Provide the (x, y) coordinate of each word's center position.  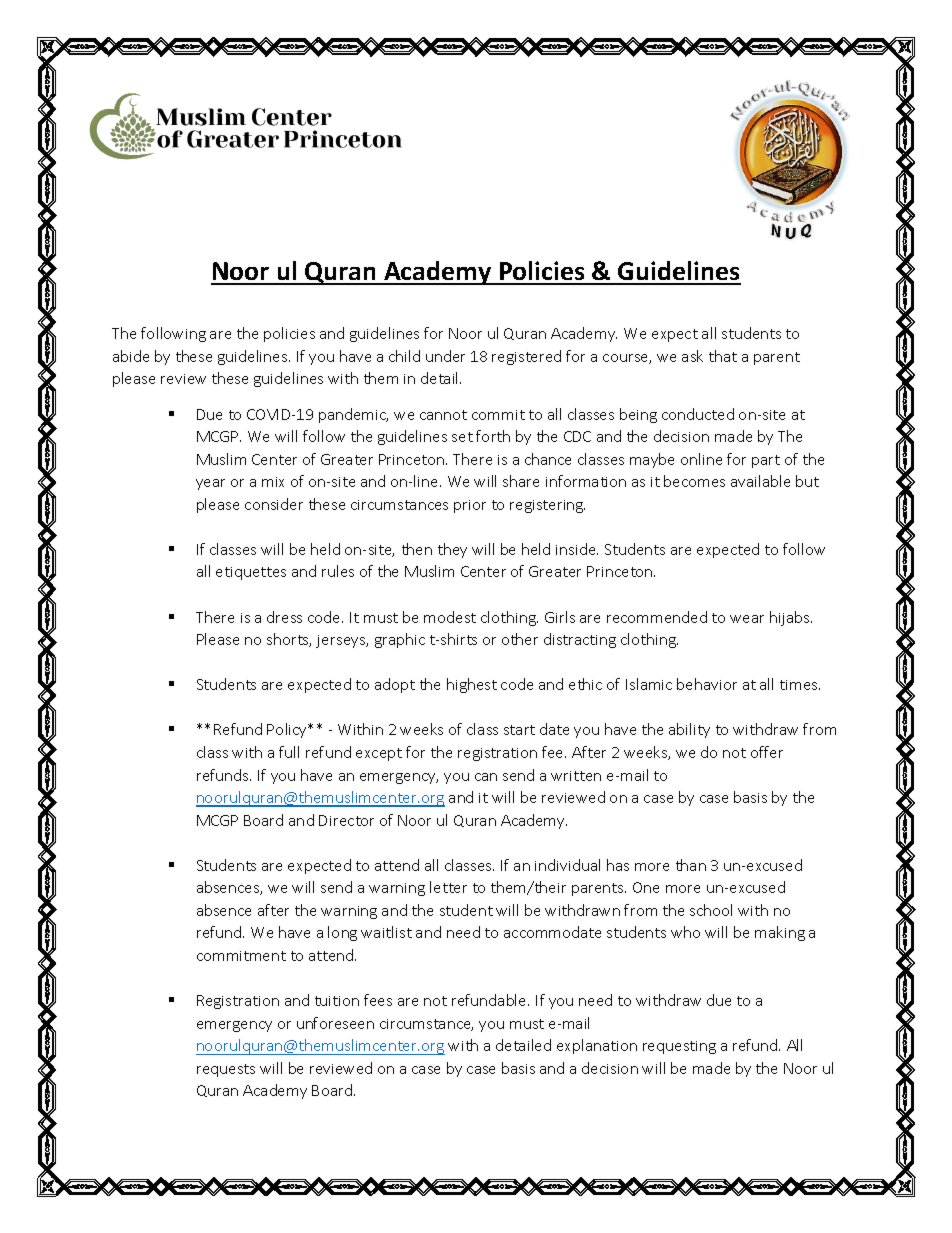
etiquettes (251, 573)
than (691, 865)
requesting (679, 1047)
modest (450, 617)
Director (346, 820)
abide (131, 356)
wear (747, 619)
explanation (597, 1046)
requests (226, 1070)
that (723, 356)
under (445, 356)
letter (448, 887)
